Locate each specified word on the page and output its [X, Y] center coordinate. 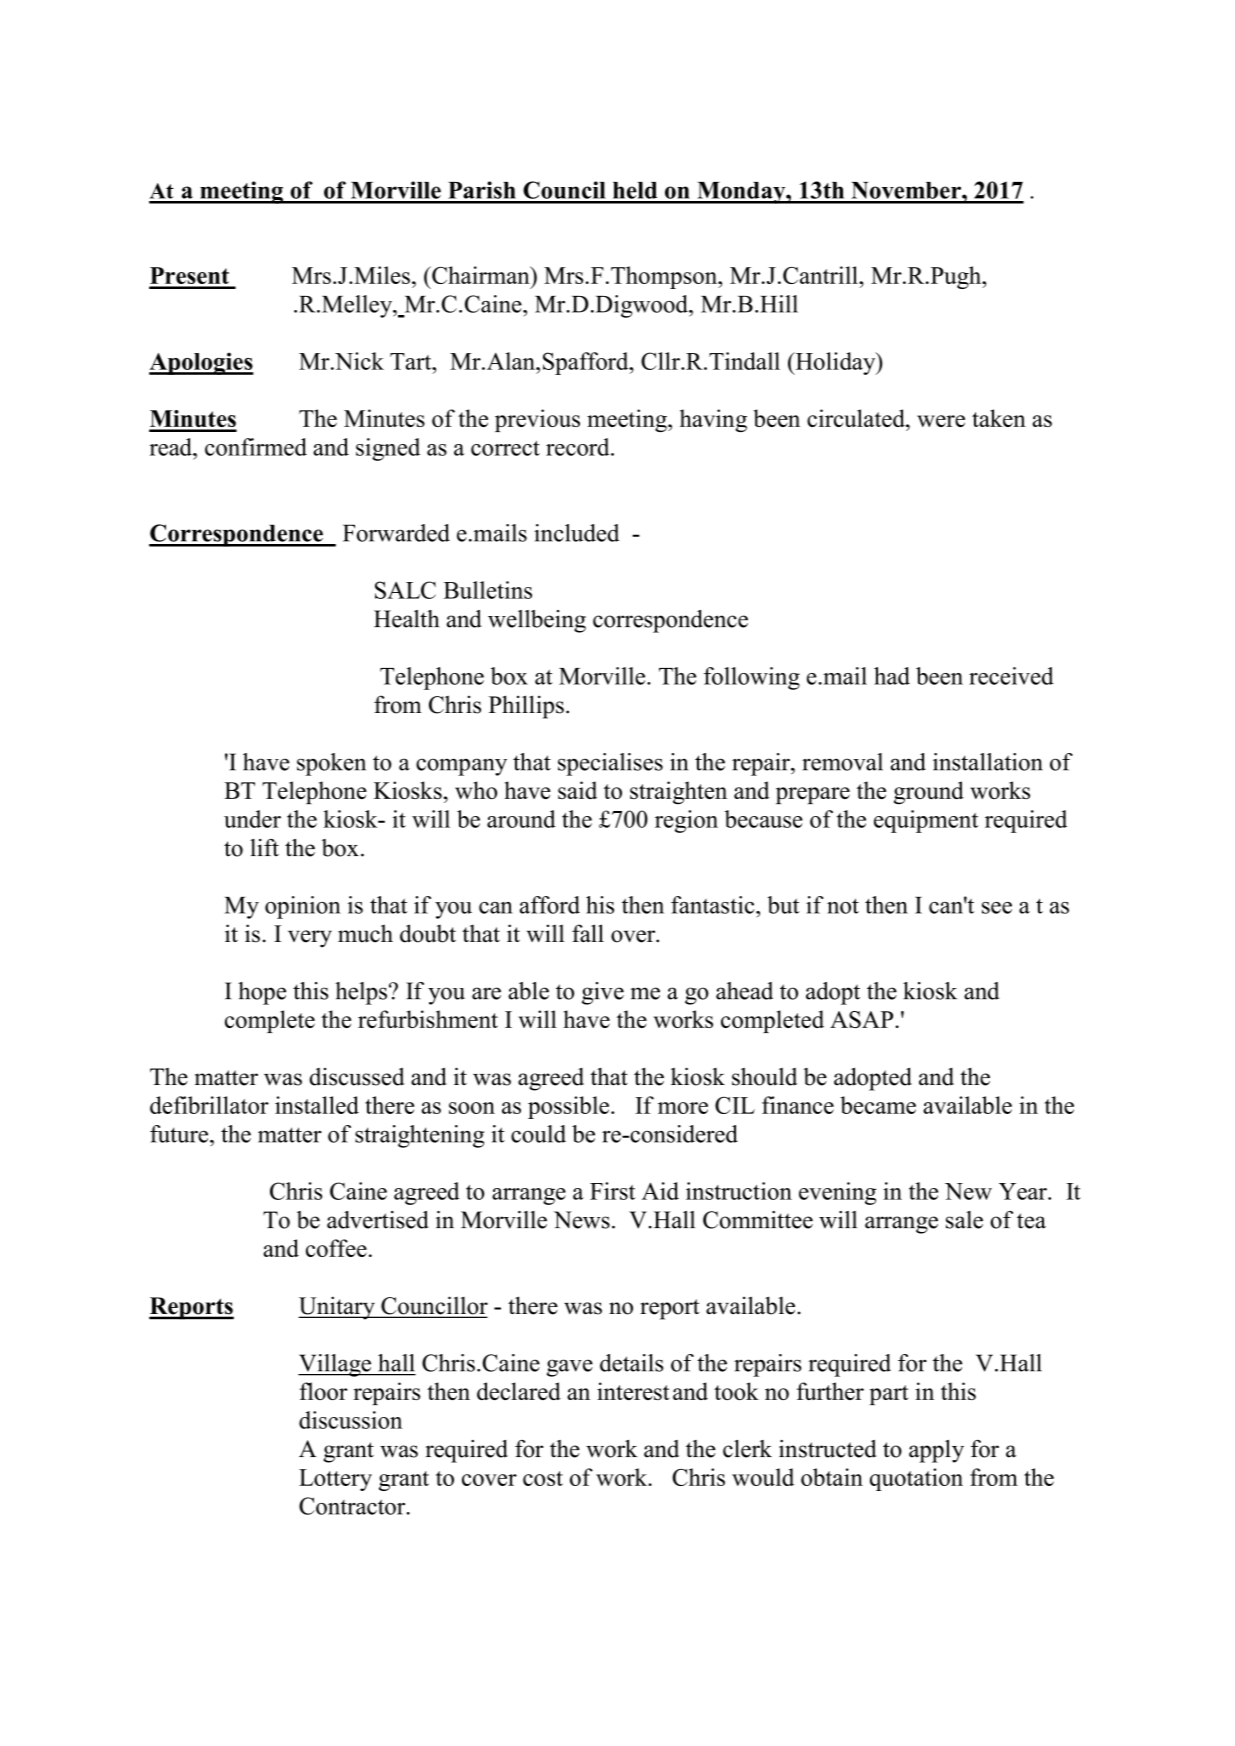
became [878, 1105]
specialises [610, 764]
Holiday [835, 363]
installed [317, 1105]
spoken [331, 764]
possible [568, 1107]
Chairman [481, 275]
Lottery [335, 1480]
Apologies [201, 363]
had [892, 676]
